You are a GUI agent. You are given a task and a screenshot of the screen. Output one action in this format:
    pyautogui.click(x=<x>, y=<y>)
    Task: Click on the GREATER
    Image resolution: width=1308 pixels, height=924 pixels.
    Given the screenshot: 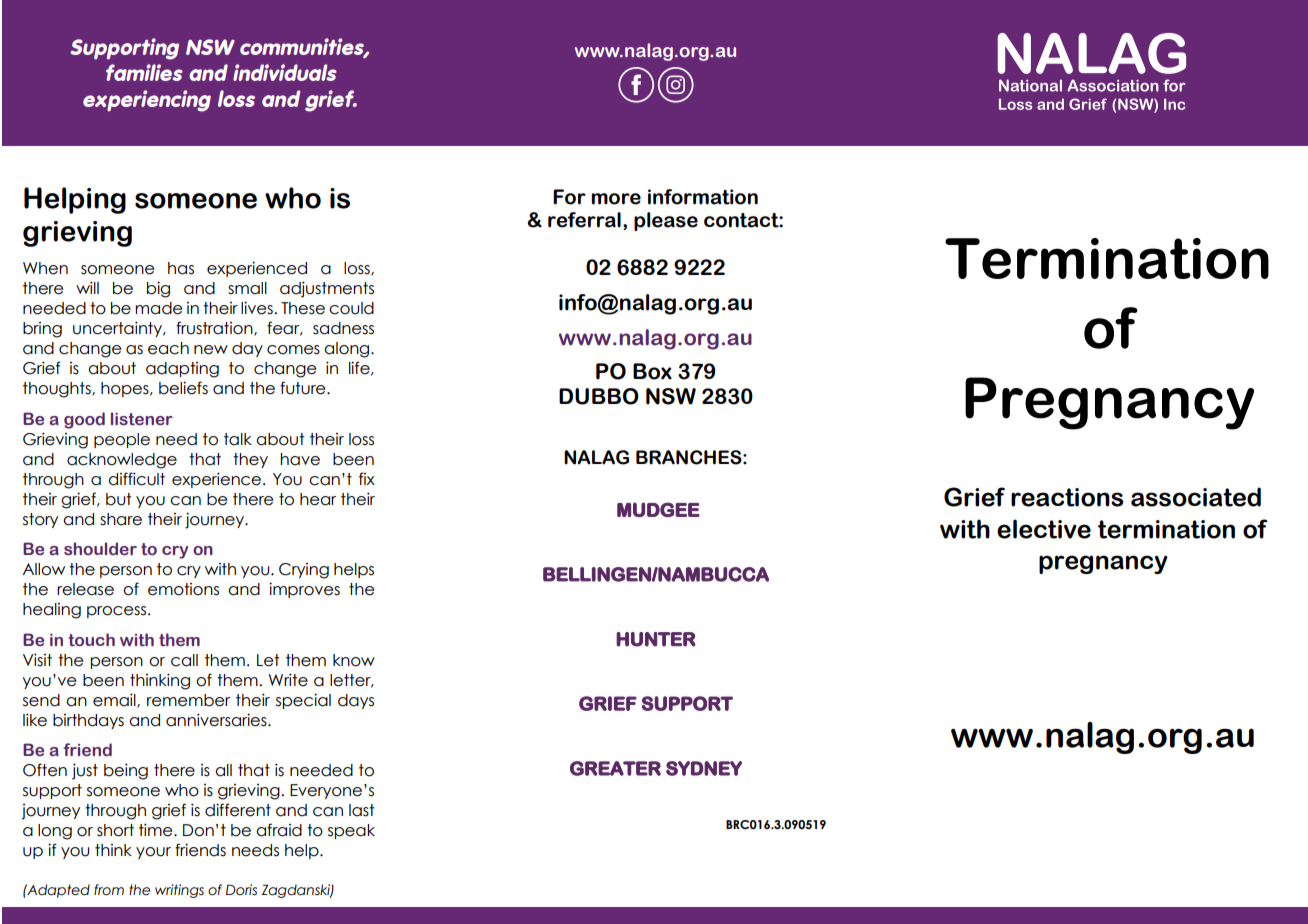 What is the action you would take?
    pyautogui.click(x=615, y=768)
